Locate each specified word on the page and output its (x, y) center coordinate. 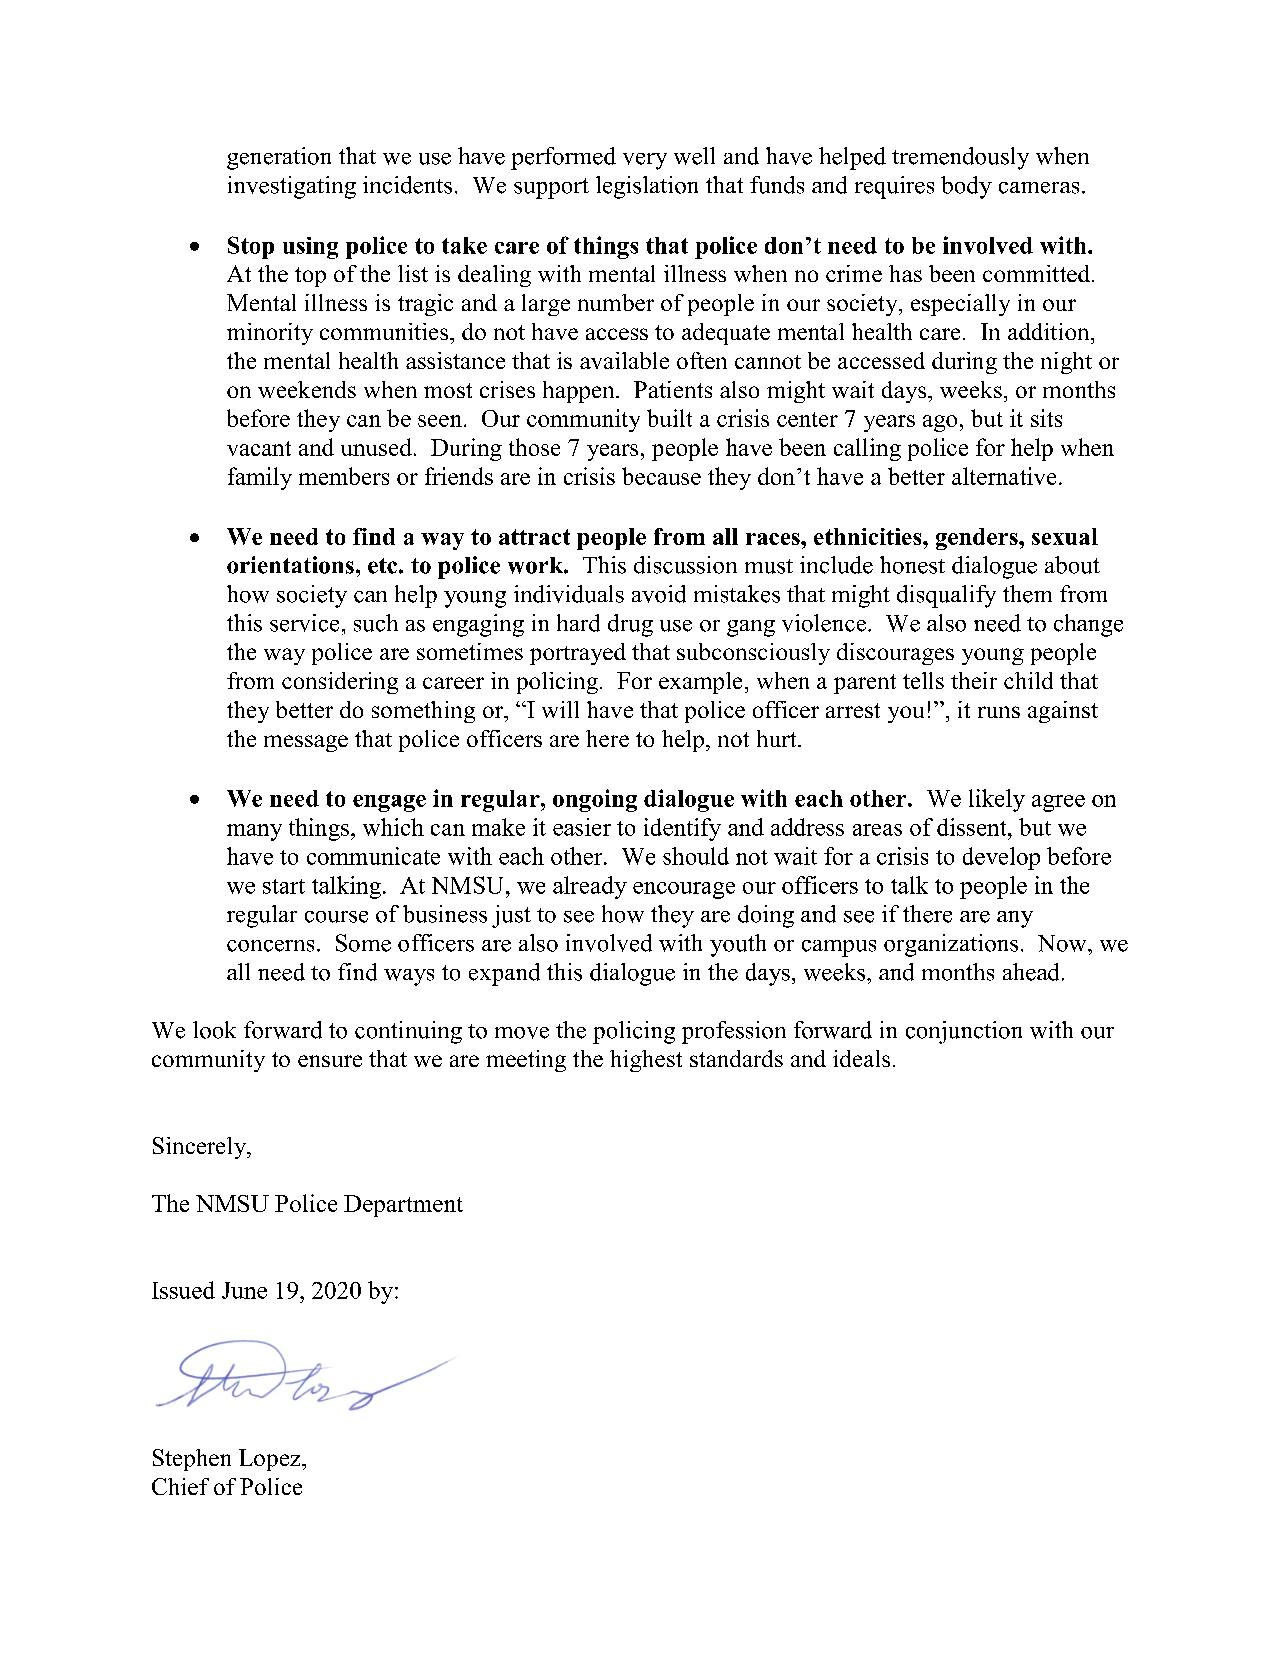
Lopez (271, 1460)
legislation (647, 187)
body (966, 187)
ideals (861, 1058)
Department (403, 1206)
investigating (292, 187)
